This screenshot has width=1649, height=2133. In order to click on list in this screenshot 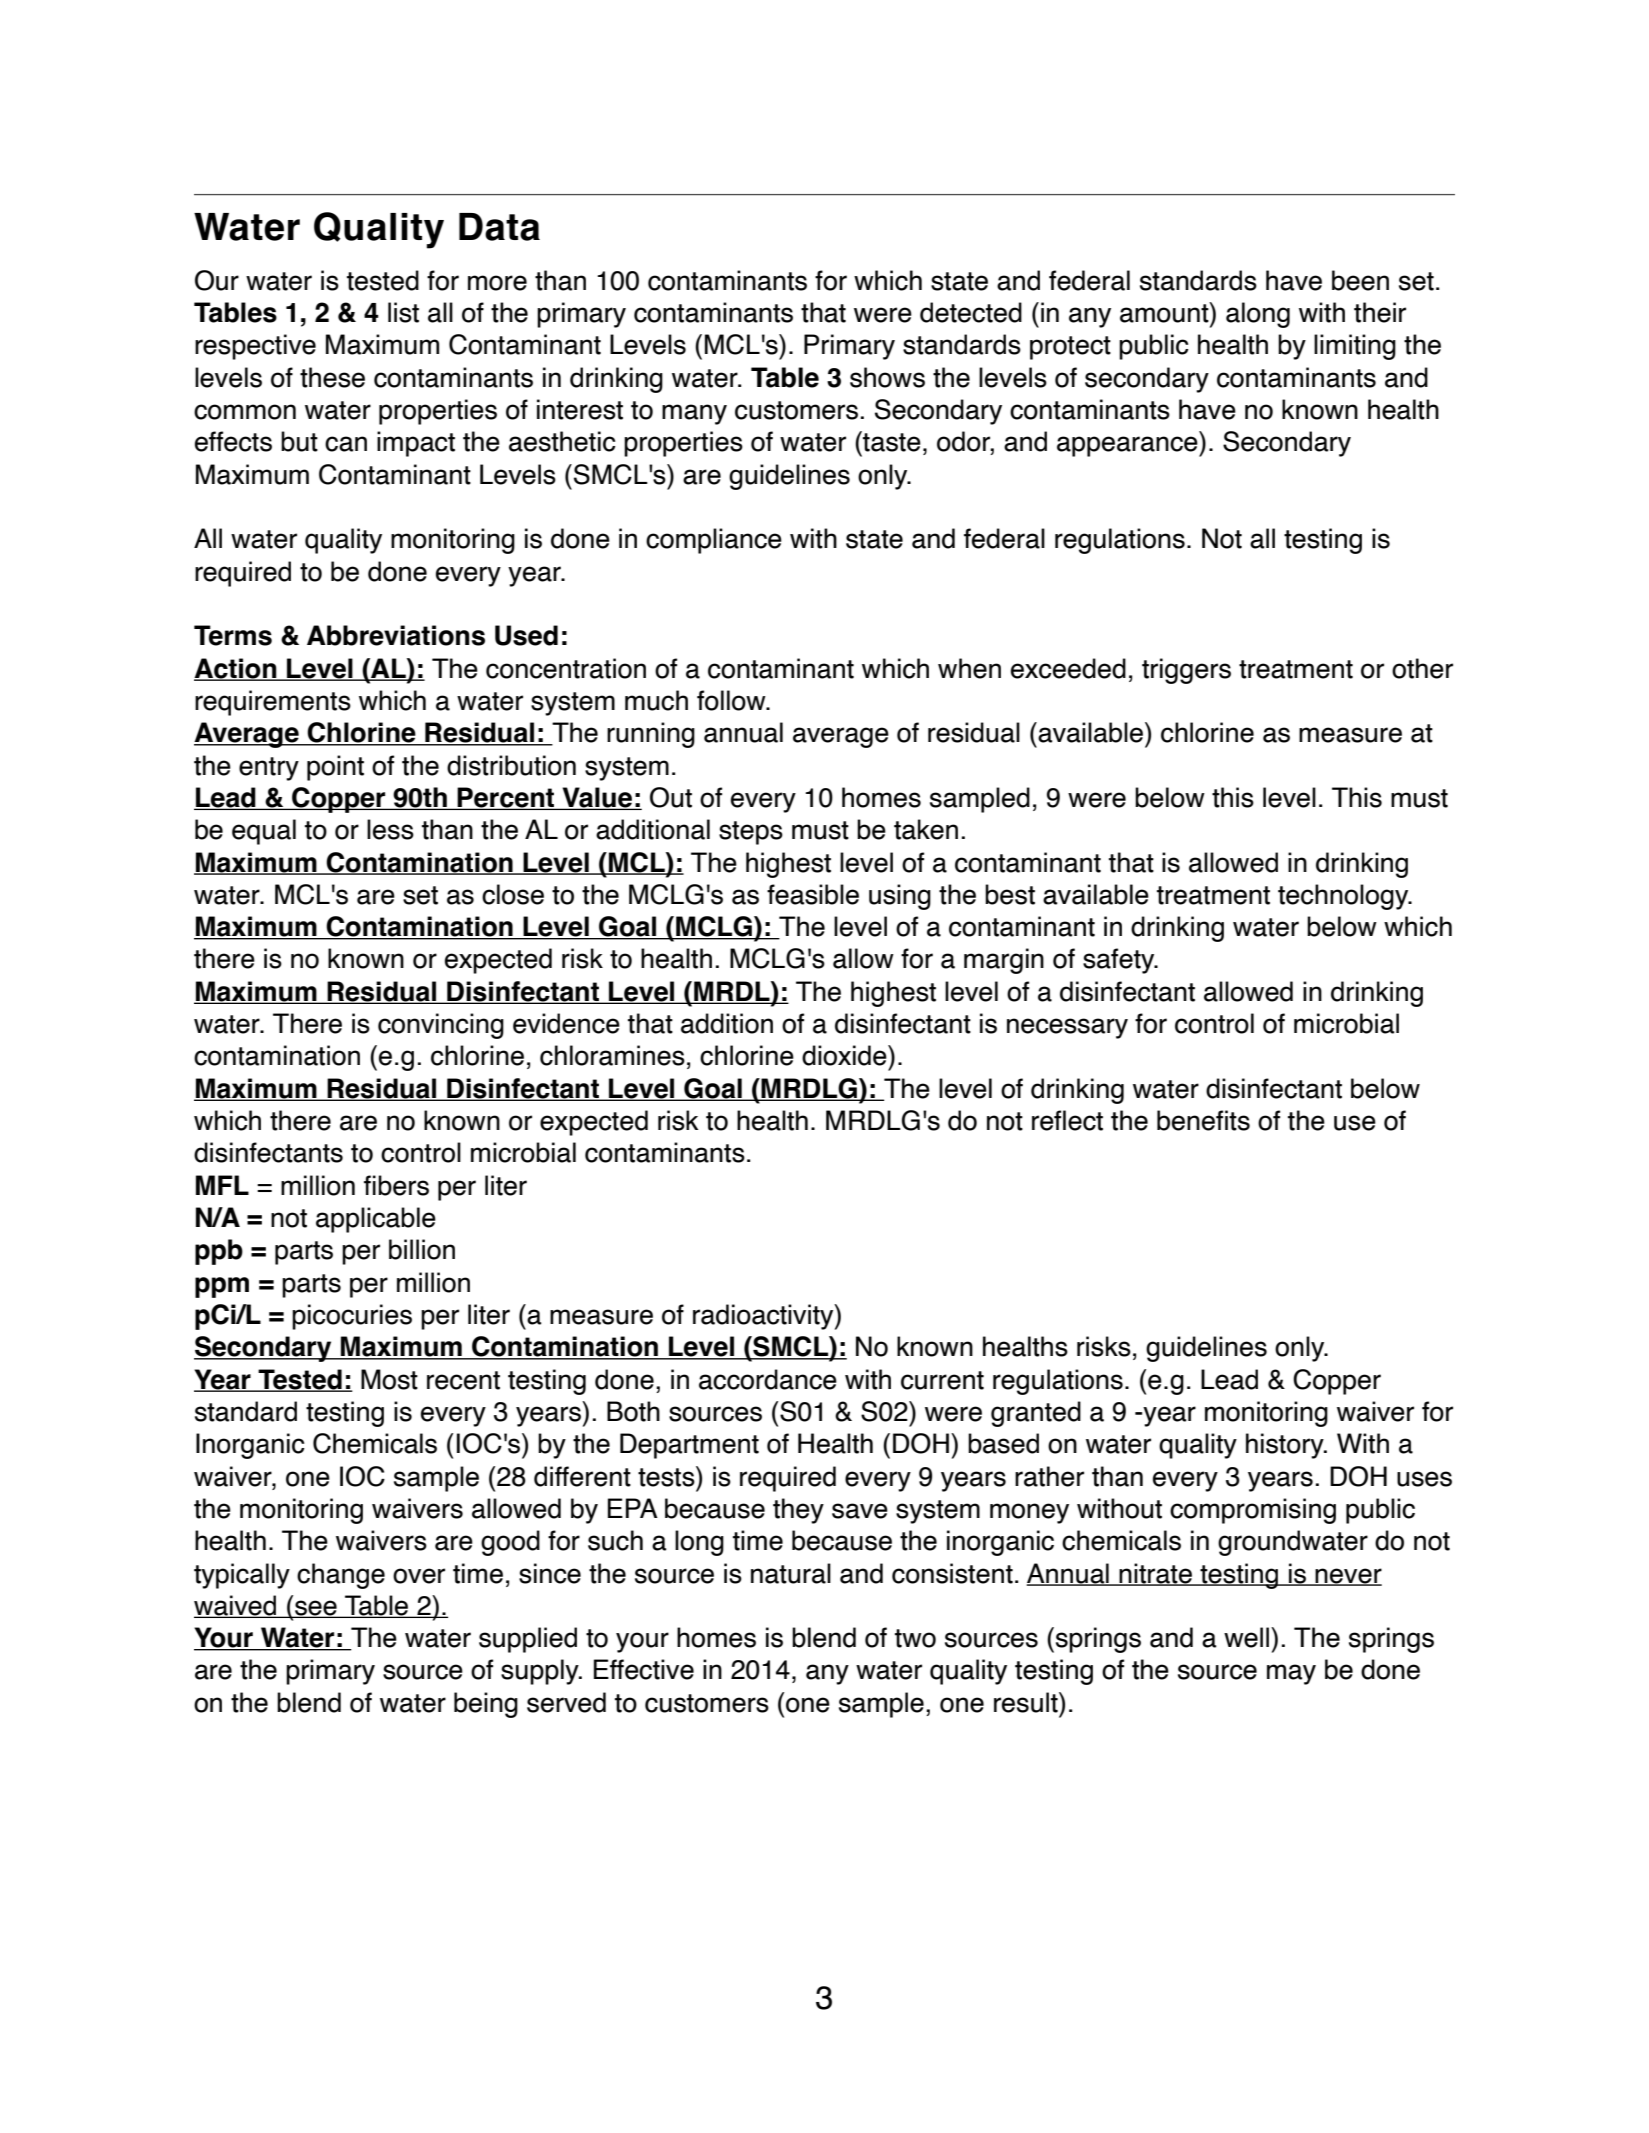, I will do `click(403, 312)`.
